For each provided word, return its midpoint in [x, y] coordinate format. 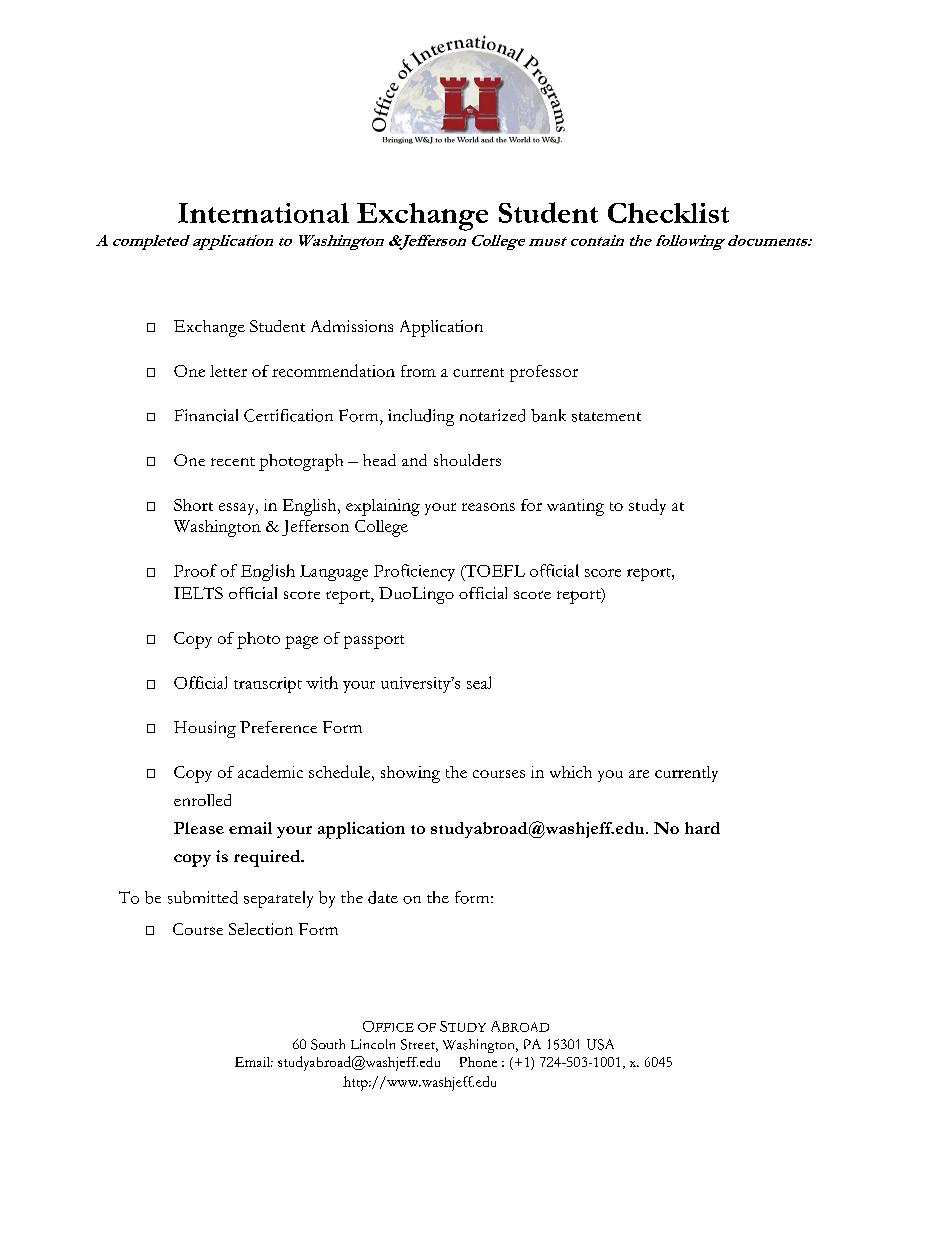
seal [479, 682]
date [383, 897]
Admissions [352, 326]
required [268, 858]
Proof [195, 570]
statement [606, 417]
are [639, 774]
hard [702, 828]
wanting [575, 507]
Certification [288, 415]
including [421, 417]
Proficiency [414, 572]
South [328, 1044]
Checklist [668, 213]
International [263, 213]
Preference [278, 727]
